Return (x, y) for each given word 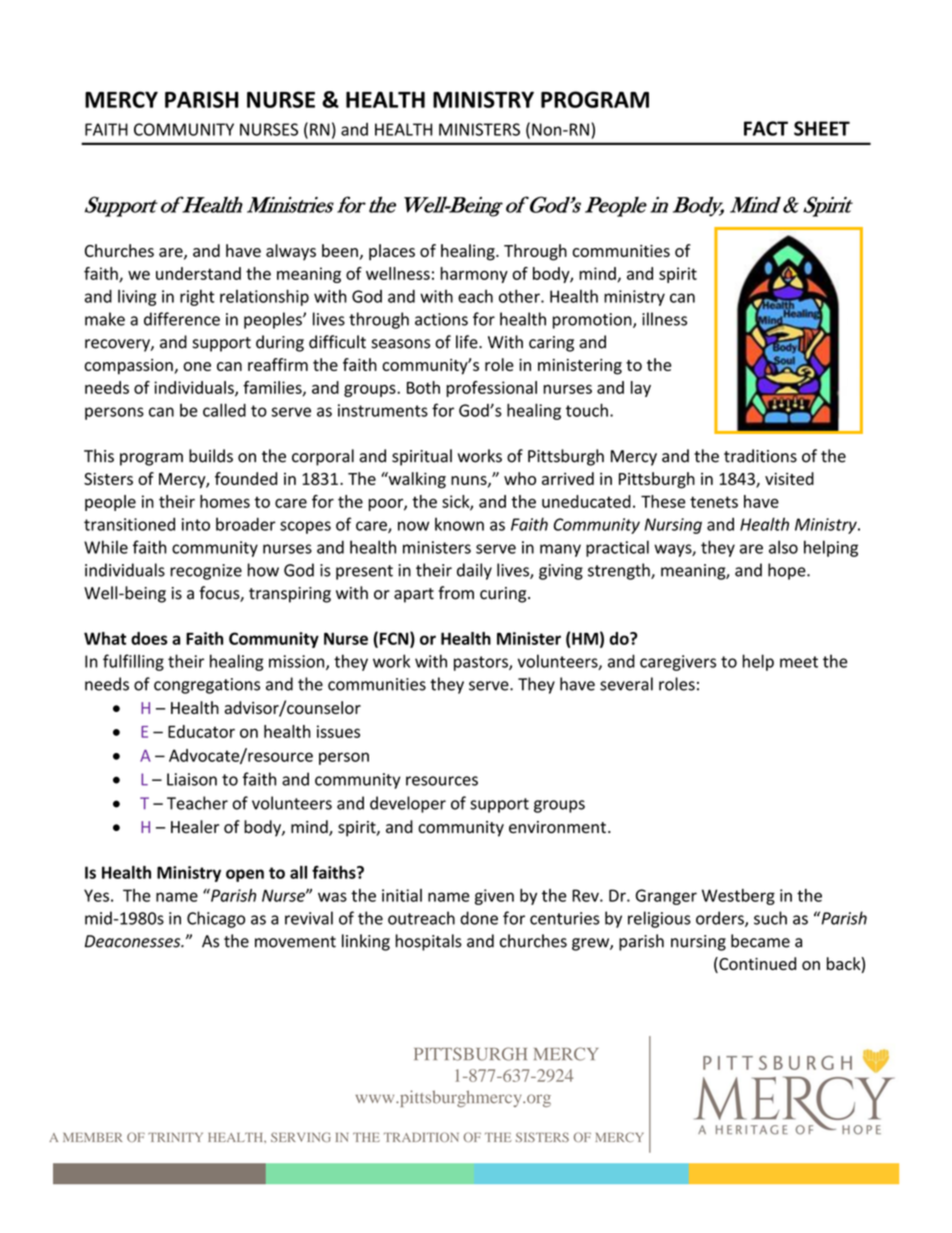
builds (211, 456)
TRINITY (175, 1137)
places (392, 252)
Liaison (192, 779)
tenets (714, 502)
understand (198, 273)
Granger (666, 897)
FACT (766, 128)
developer (408, 804)
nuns (470, 481)
